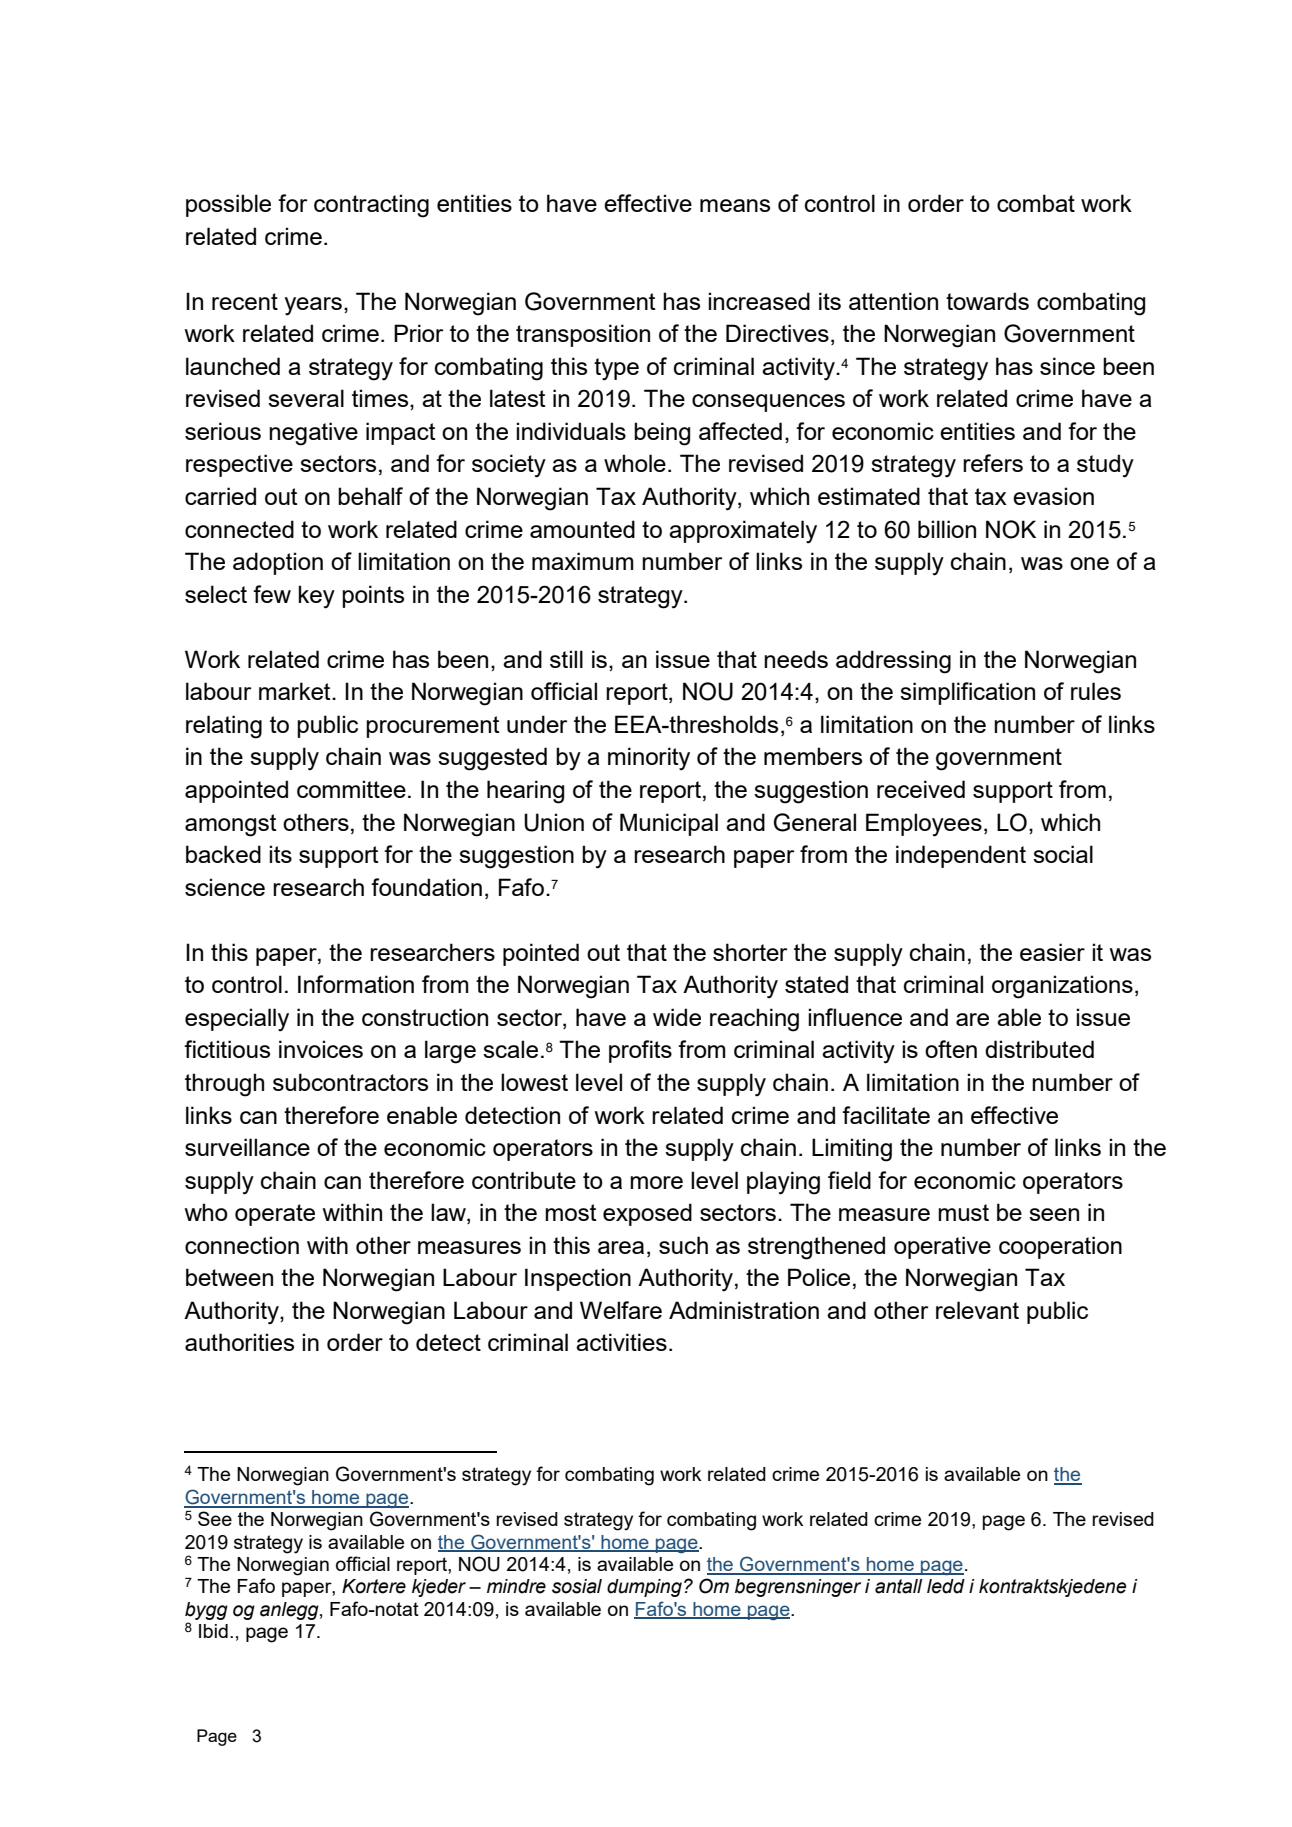 The image size is (1292, 1827). I want to click on towards, so click(987, 301).
